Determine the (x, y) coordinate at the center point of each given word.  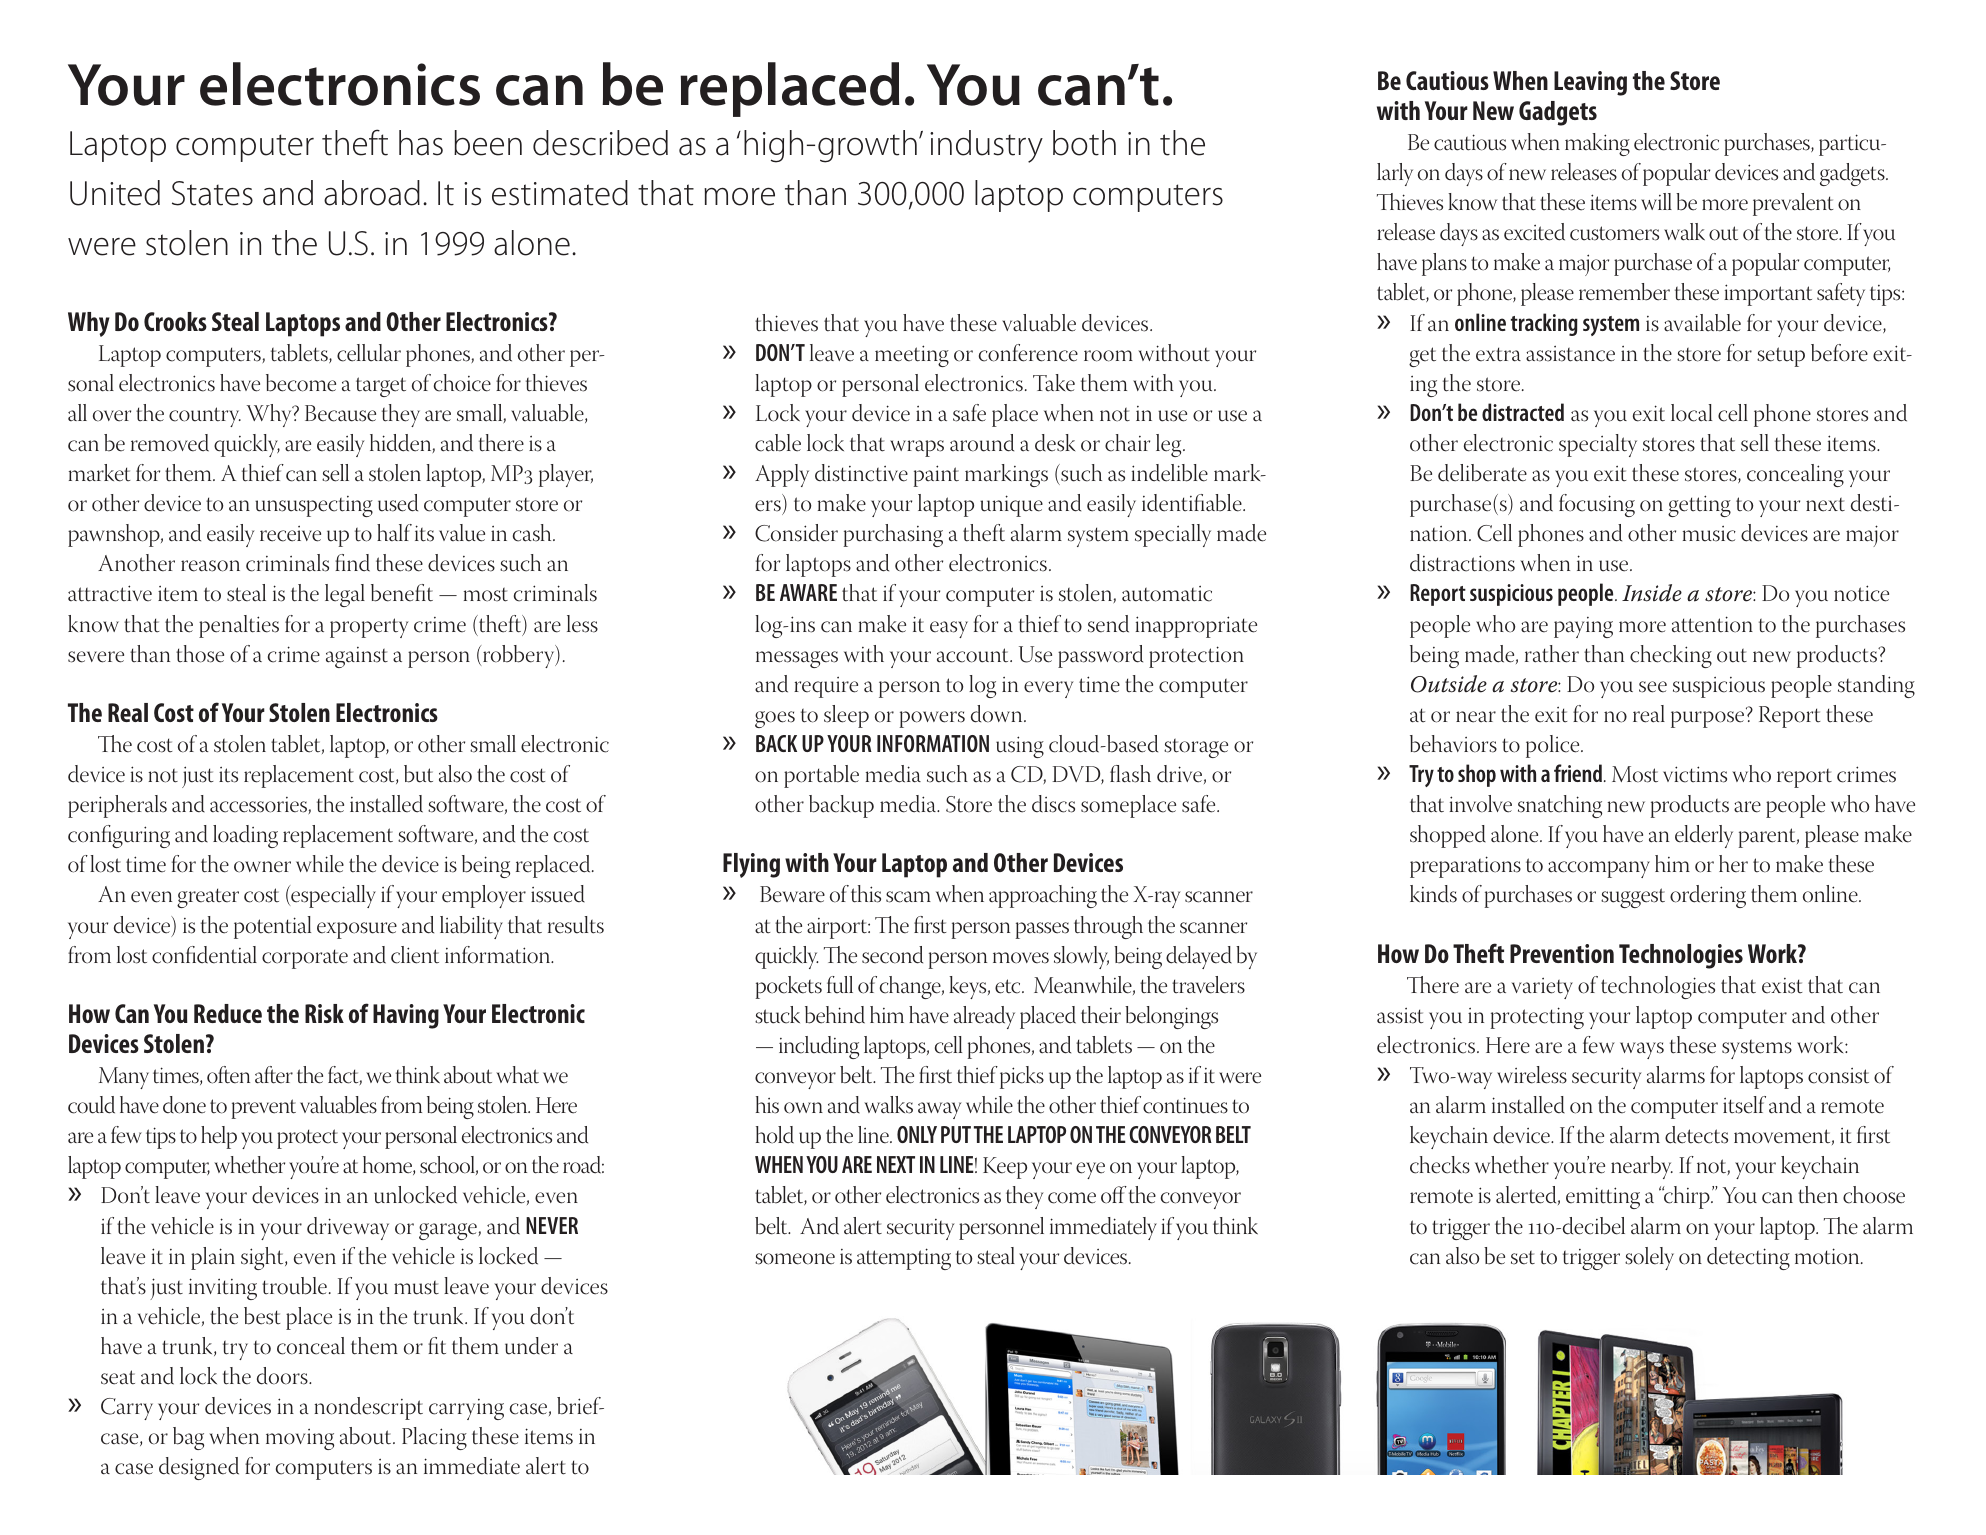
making (1597, 144)
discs (1053, 804)
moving (300, 1439)
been (488, 143)
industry (986, 146)
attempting (904, 1259)
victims (1695, 774)
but (418, 774)
